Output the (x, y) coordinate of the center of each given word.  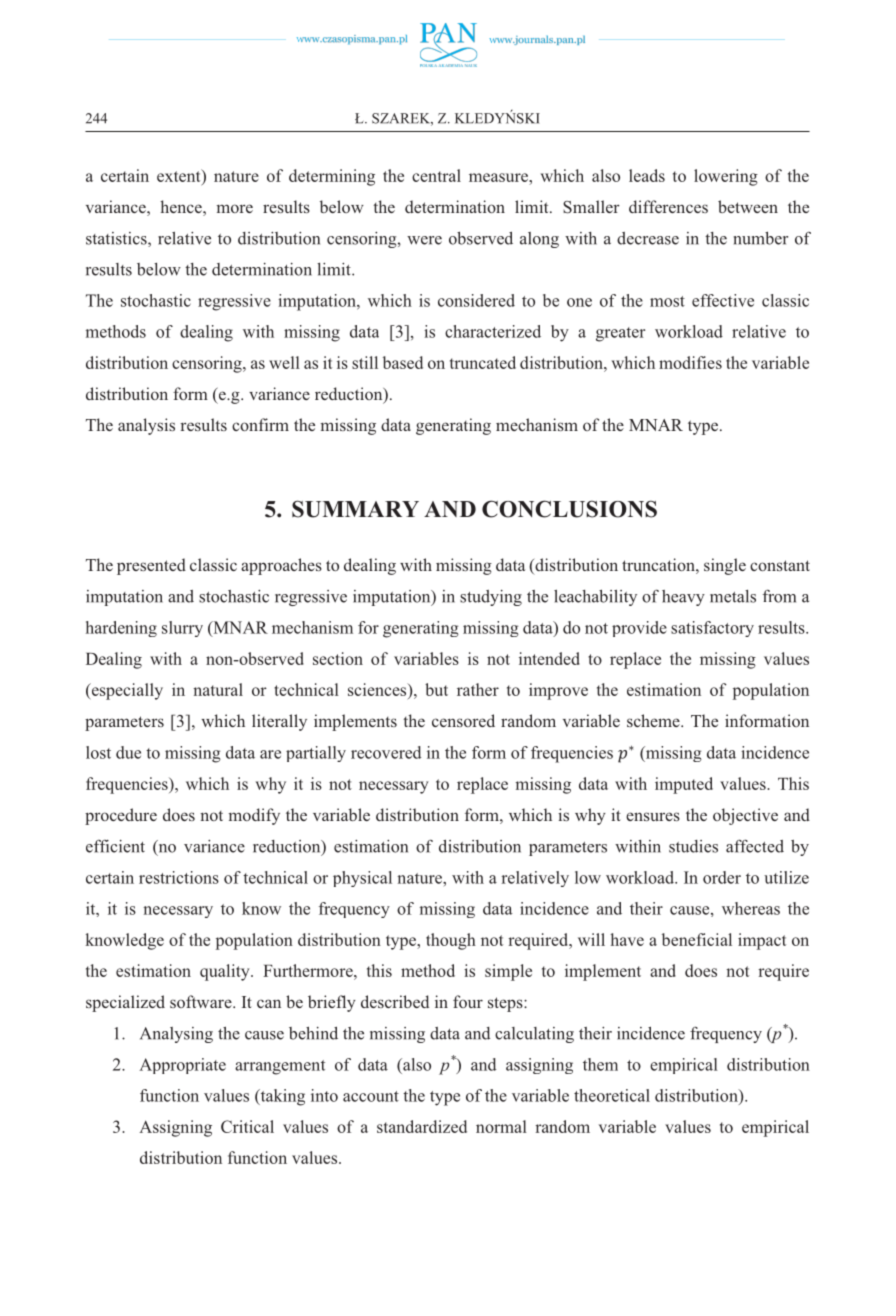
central (436, 175)
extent (180, 177)
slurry (182, 629)
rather (478, 689)
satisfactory (712, 629)
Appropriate (182, 1066)
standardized (422, 1126)
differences (668, 206)
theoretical (612, 1095)
